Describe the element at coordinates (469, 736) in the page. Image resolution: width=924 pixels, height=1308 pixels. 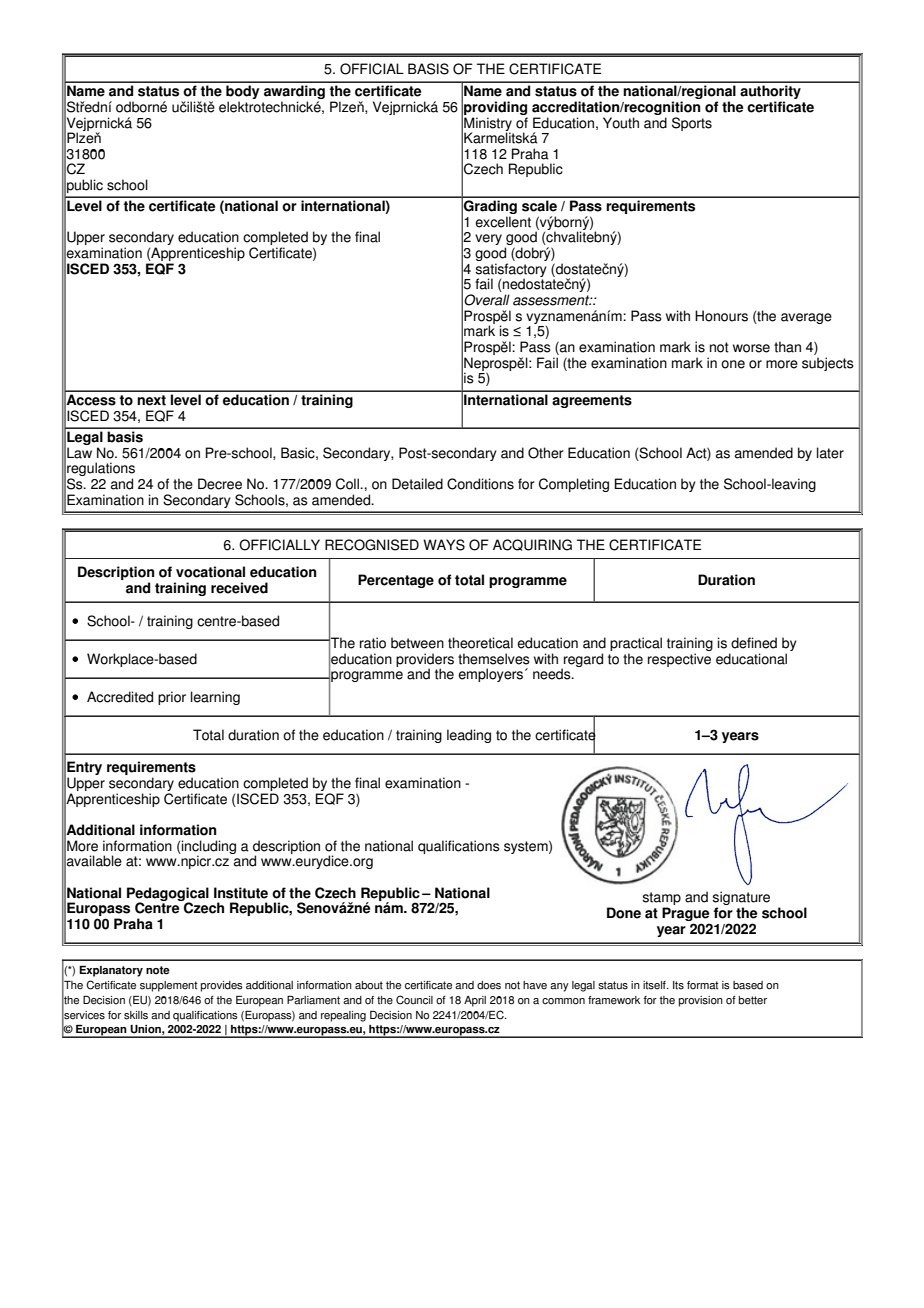
I see `leading` at that location.
